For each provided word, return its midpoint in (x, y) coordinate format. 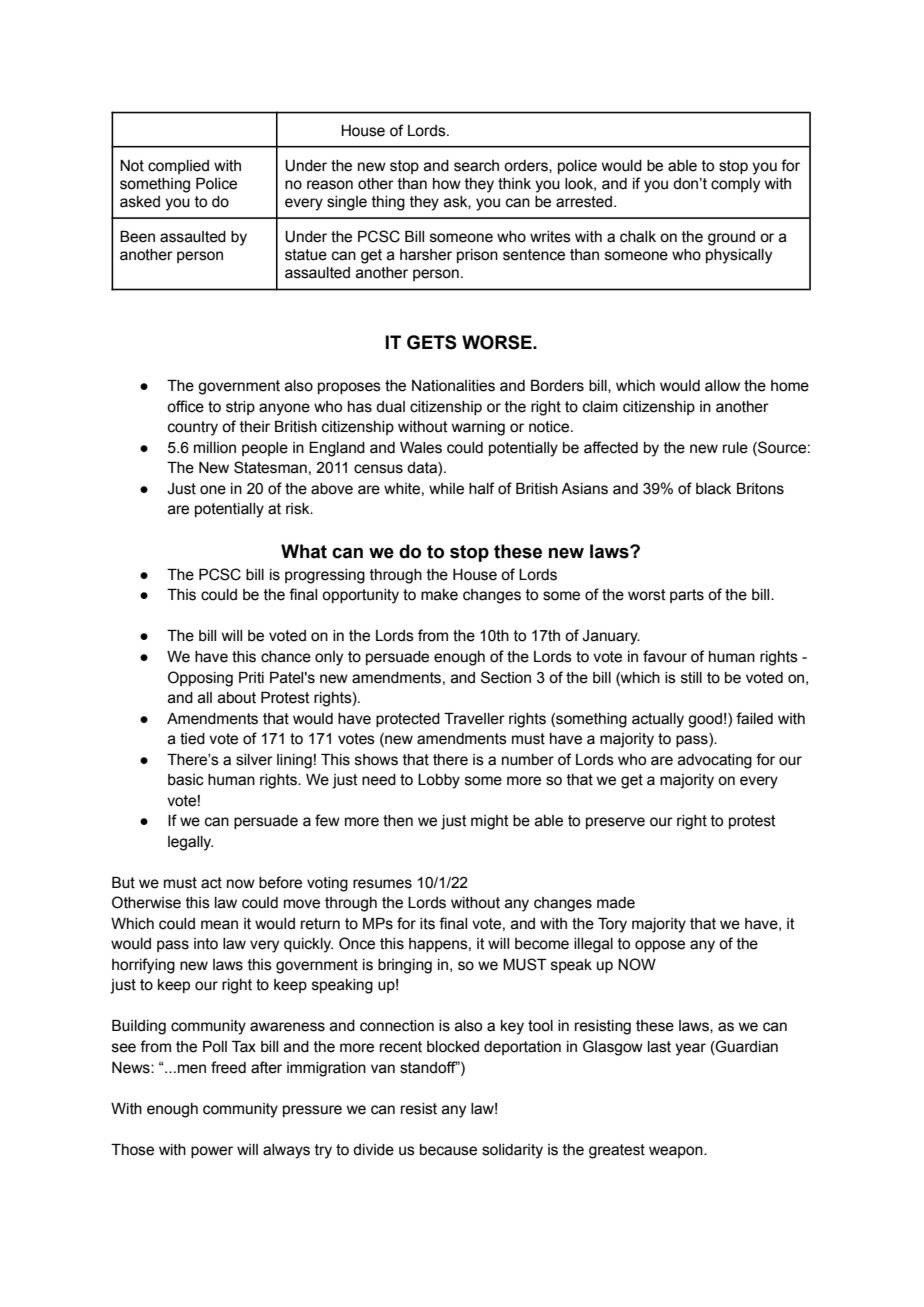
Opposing (200, 679)
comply (735, 185)
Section (506, 677)
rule (735, 448)
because (448, 1150)
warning (478, 428)
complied (178, 167)
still (691, 678)
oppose (660, 946)
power (212, 1152)
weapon (677, 1152)
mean (219, 925)
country (193, 428)
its (427, 924)
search (476, 166)
